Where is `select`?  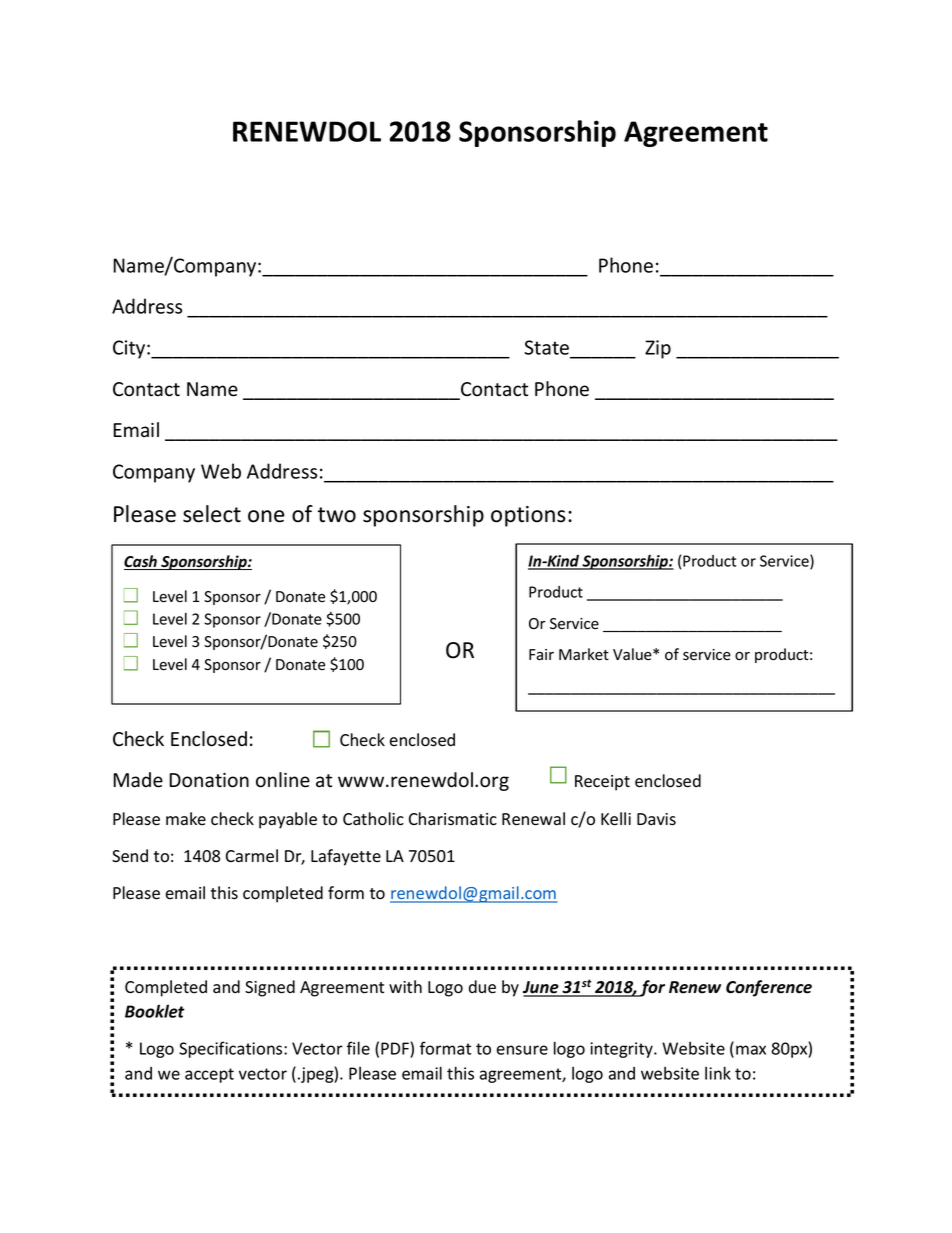 select is located at coordinates (212, 514).
